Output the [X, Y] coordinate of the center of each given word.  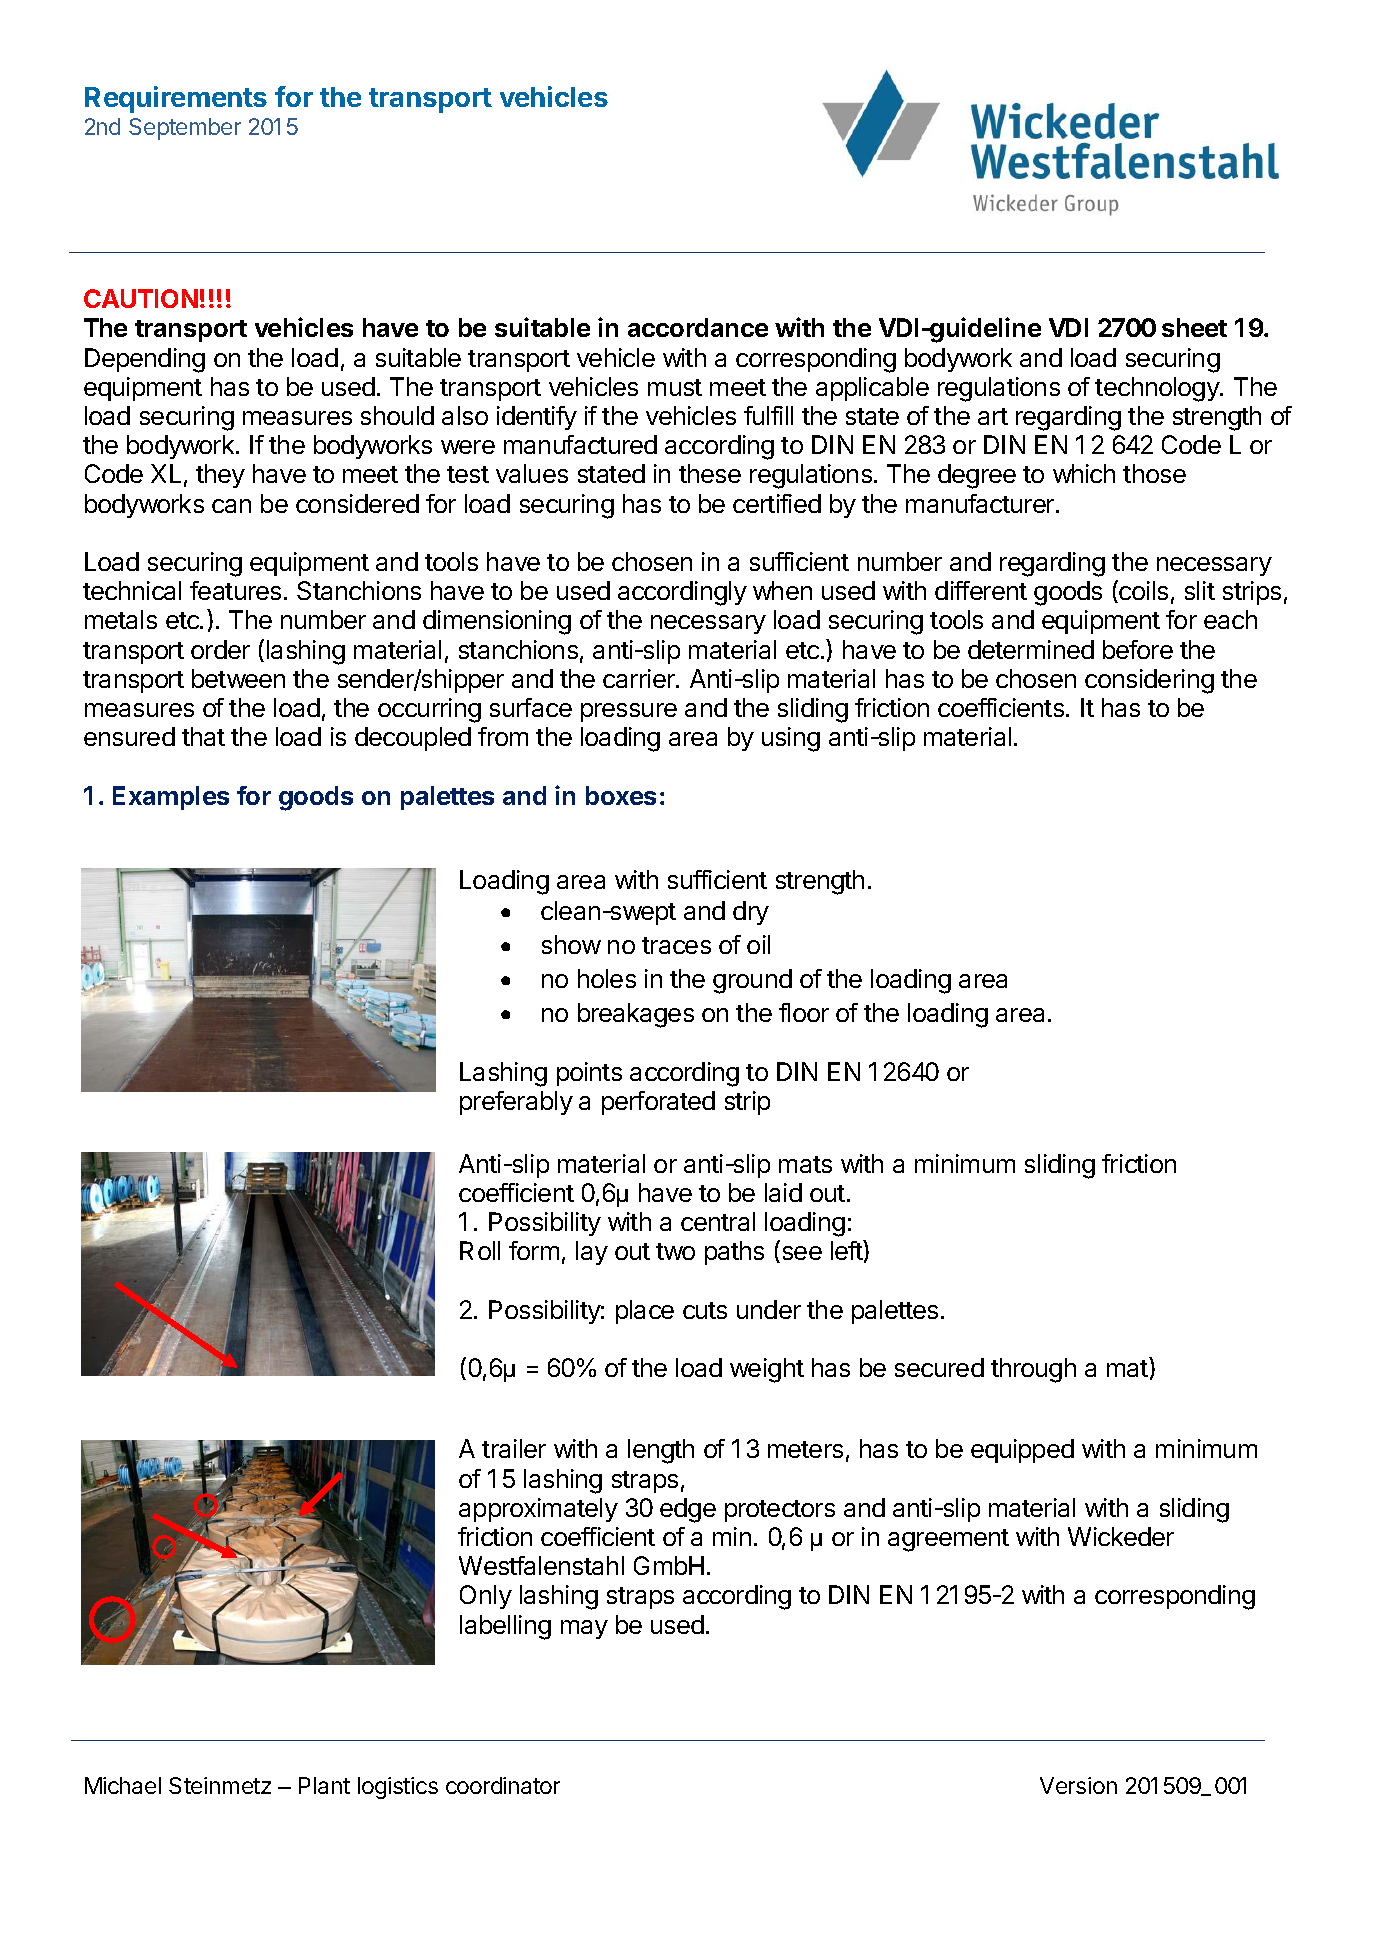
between [238, 678]
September [185, 129]
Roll [480, 1250]
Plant [324, 1785]
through [1033, 1370]
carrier [640, 678]
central [718, 1221]
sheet [1194, 327]
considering [1149, 681]
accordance [698, 327]
